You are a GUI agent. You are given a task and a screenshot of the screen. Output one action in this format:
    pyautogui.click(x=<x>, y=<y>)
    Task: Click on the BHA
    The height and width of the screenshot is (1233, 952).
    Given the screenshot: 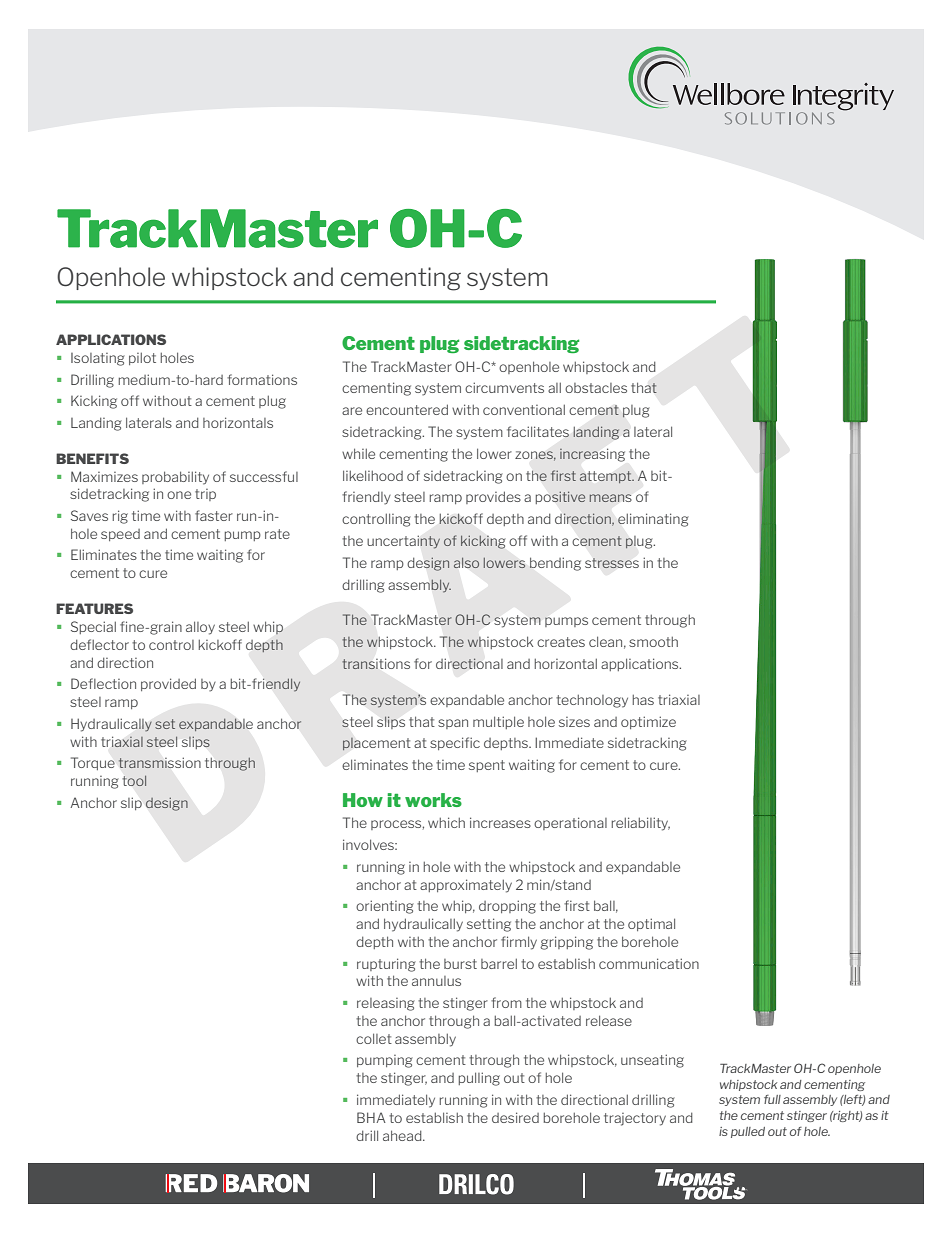 What is the action you would take?
    pyautogui.click(x=371, y=1117)
